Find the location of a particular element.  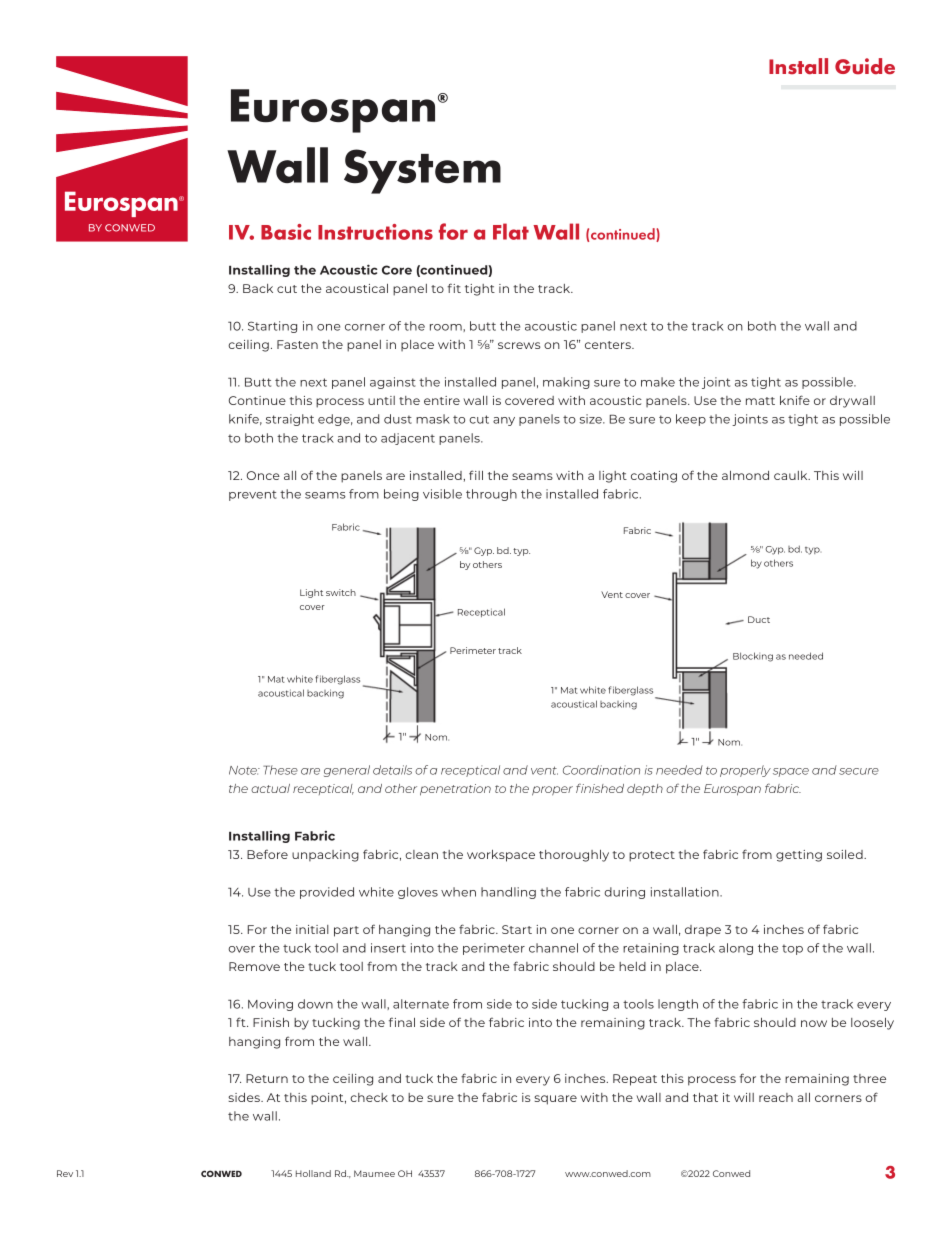

Coordination is located at coordinates (601, 770).
